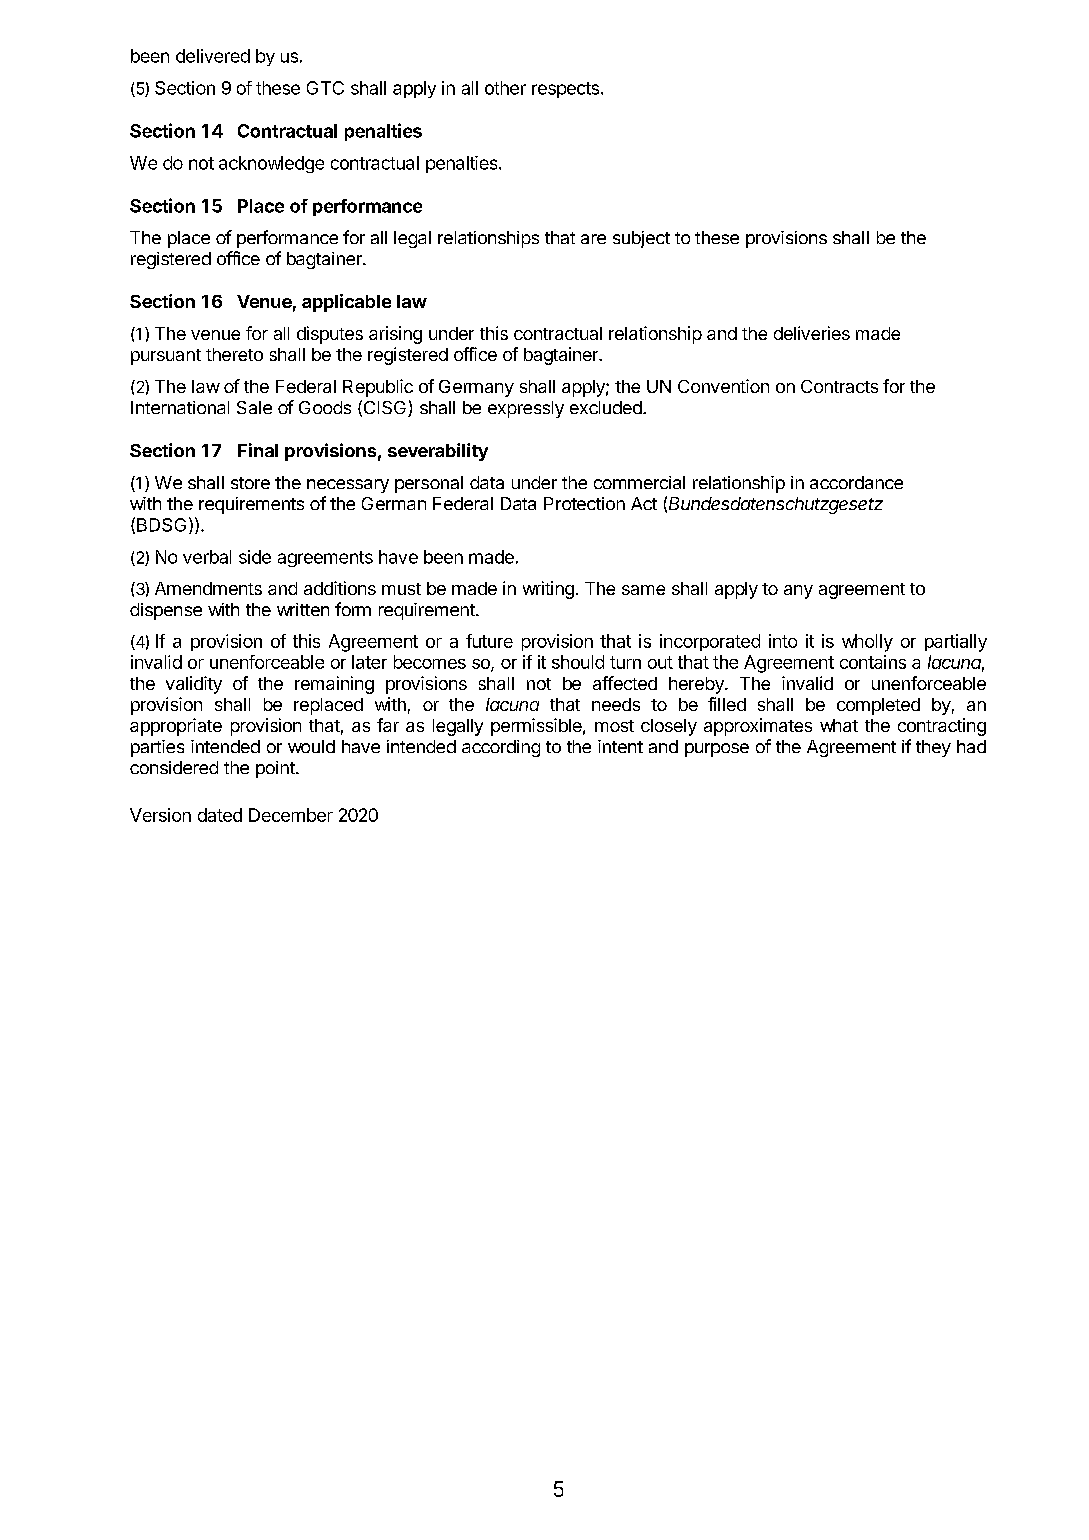  Describe the element at coordinates (505, 88) in the document. I see `other` at that location.
